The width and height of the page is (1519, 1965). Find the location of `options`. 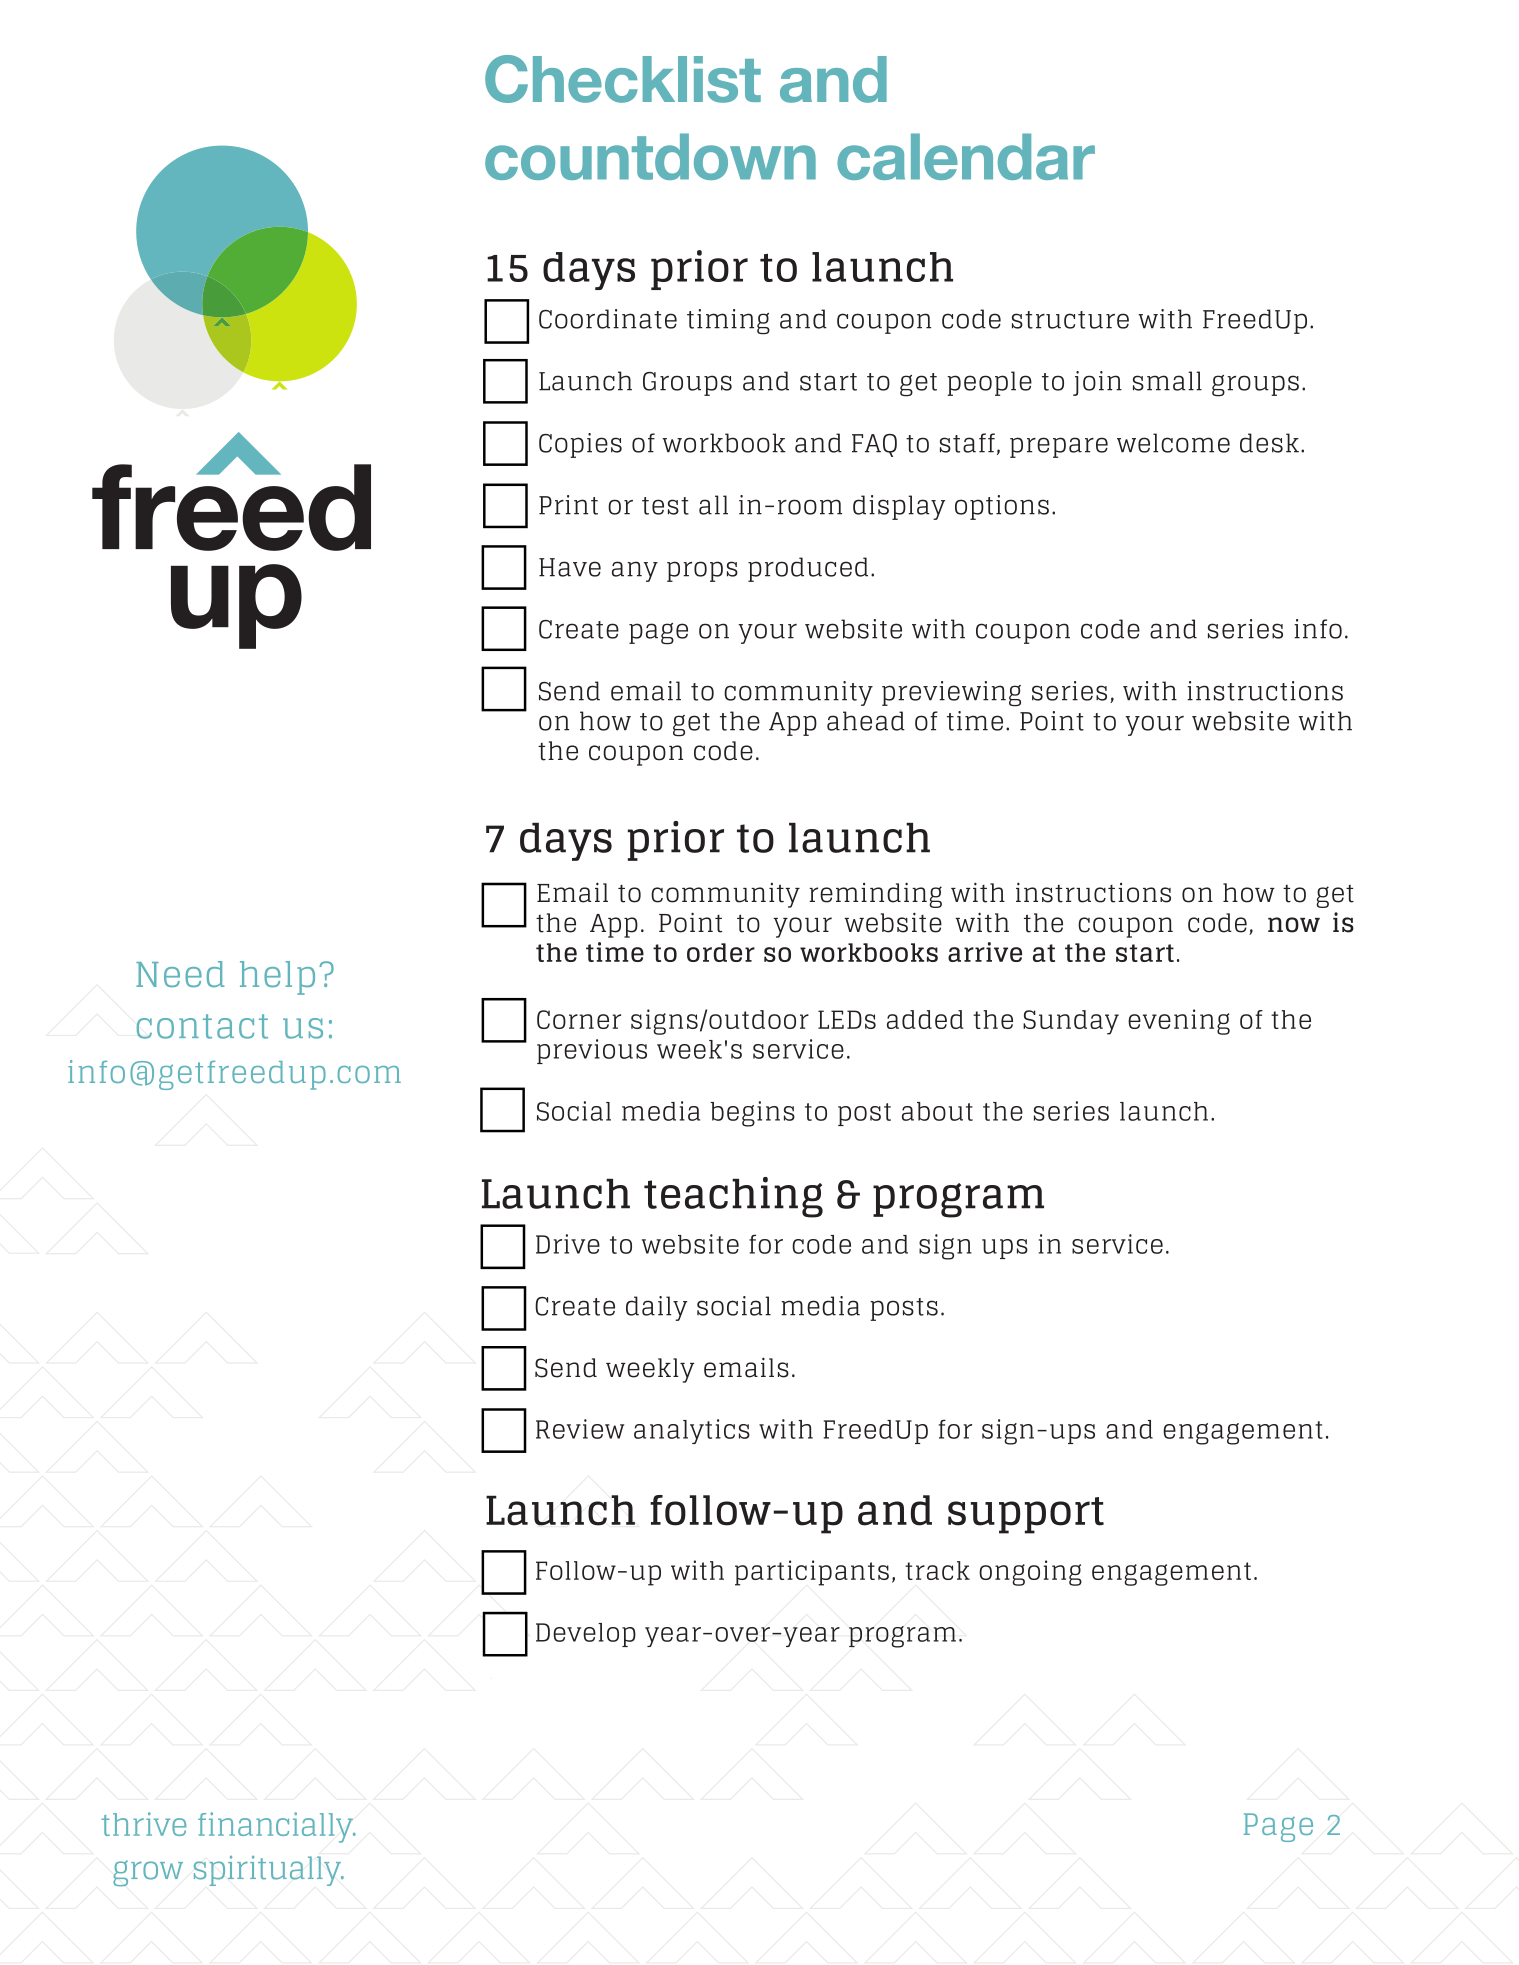

options is located at coordinates (1002, 507).
